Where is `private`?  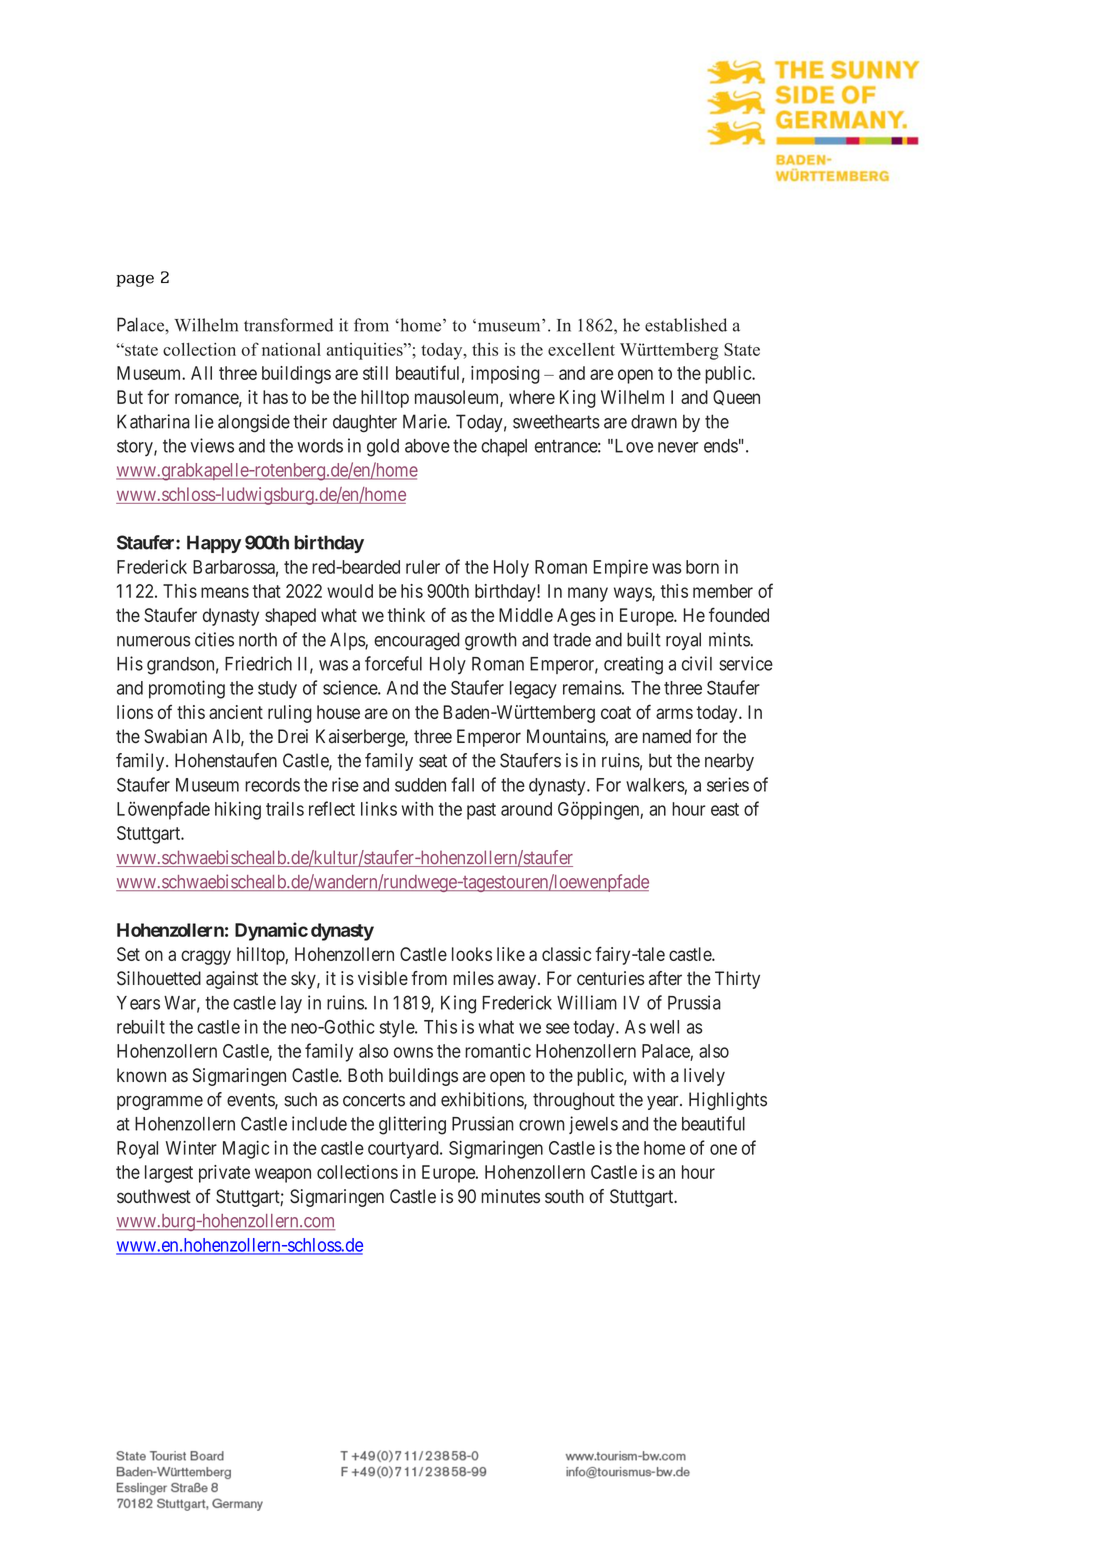 private is located at coordinates (224, 1174).
